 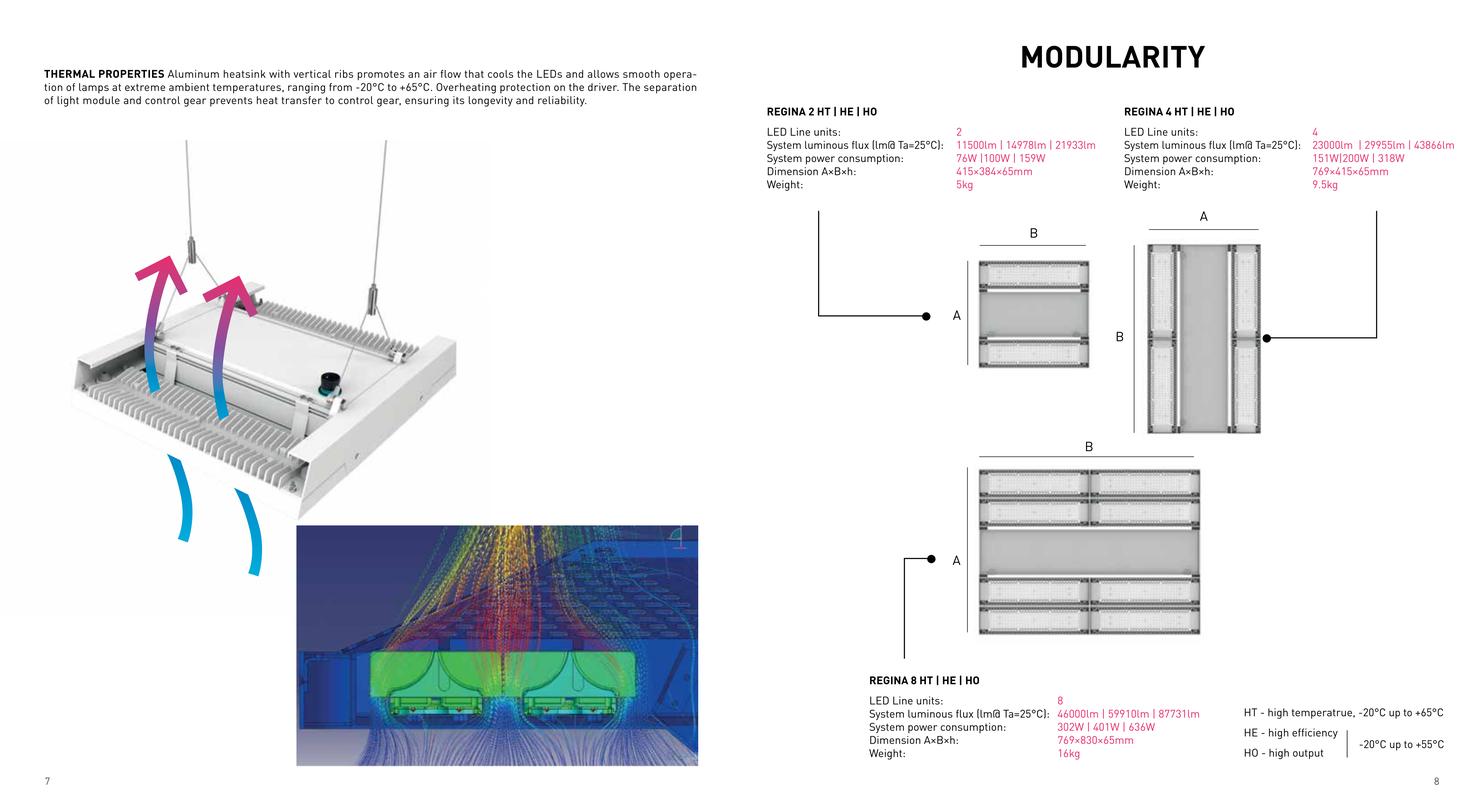 I want to click on driver, so click(x=603, y=87).
